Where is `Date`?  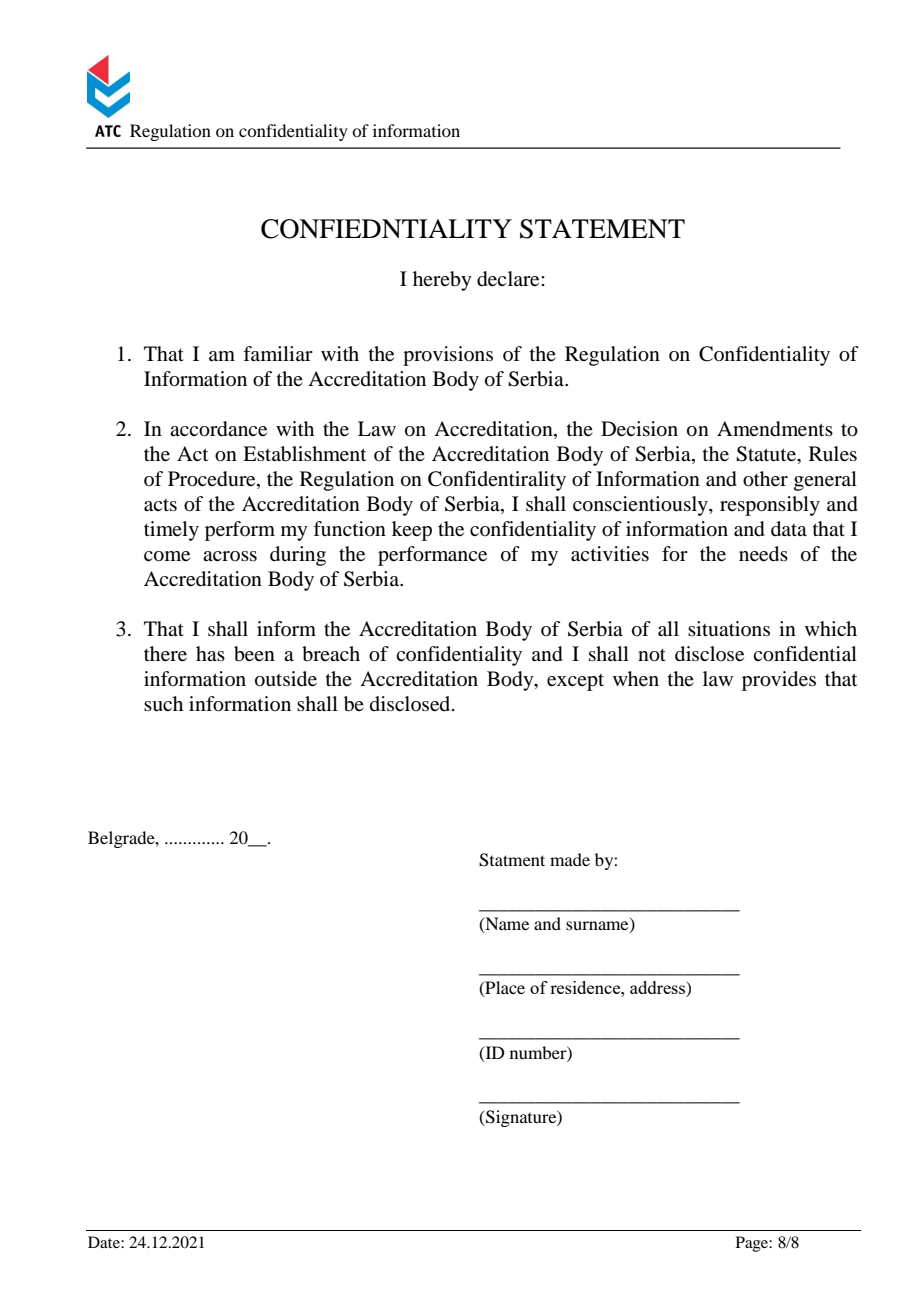
Date is located at coordinates (105, 1242).
